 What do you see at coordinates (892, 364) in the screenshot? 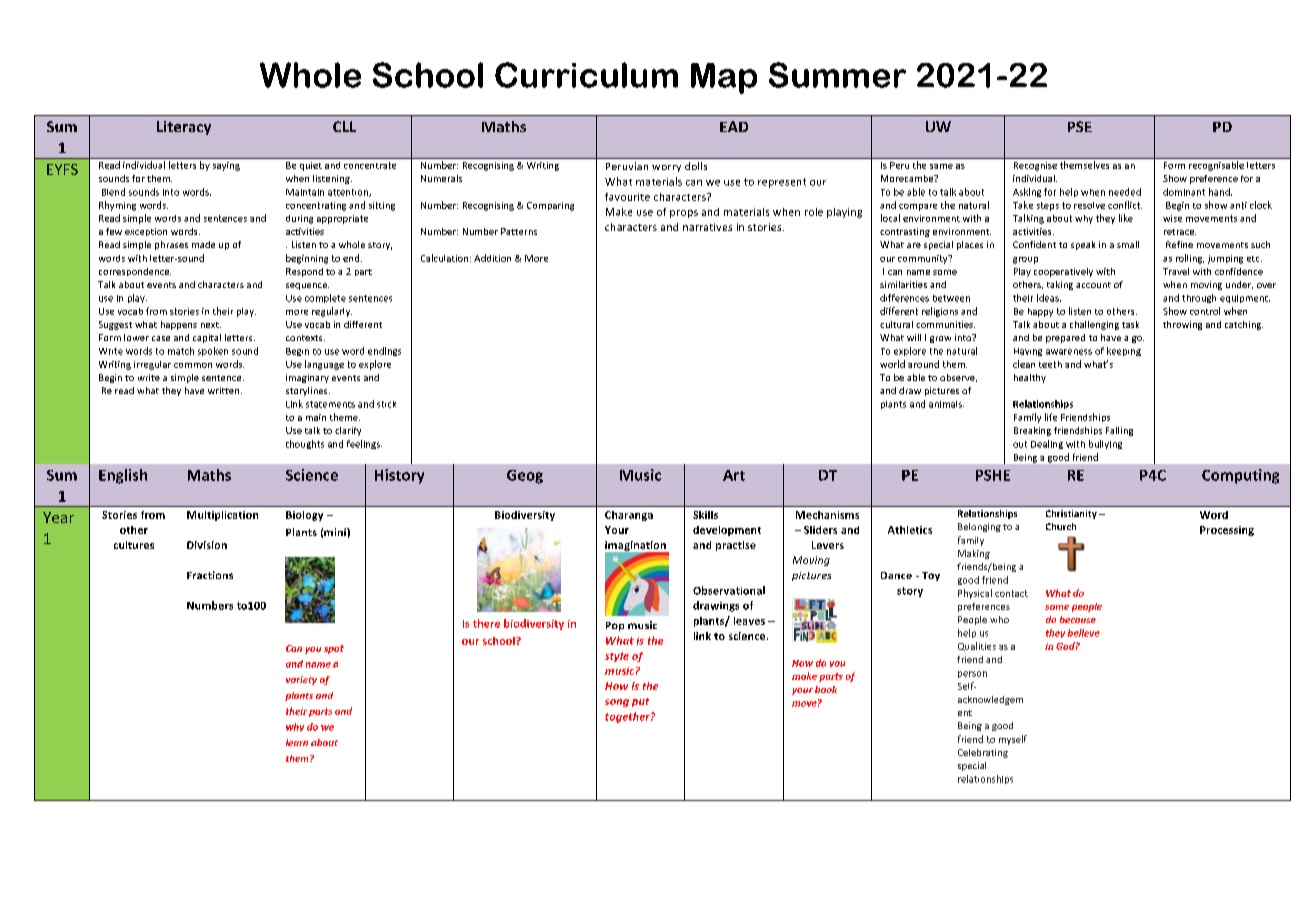
I see `world` at bounding box center [892, 364].
